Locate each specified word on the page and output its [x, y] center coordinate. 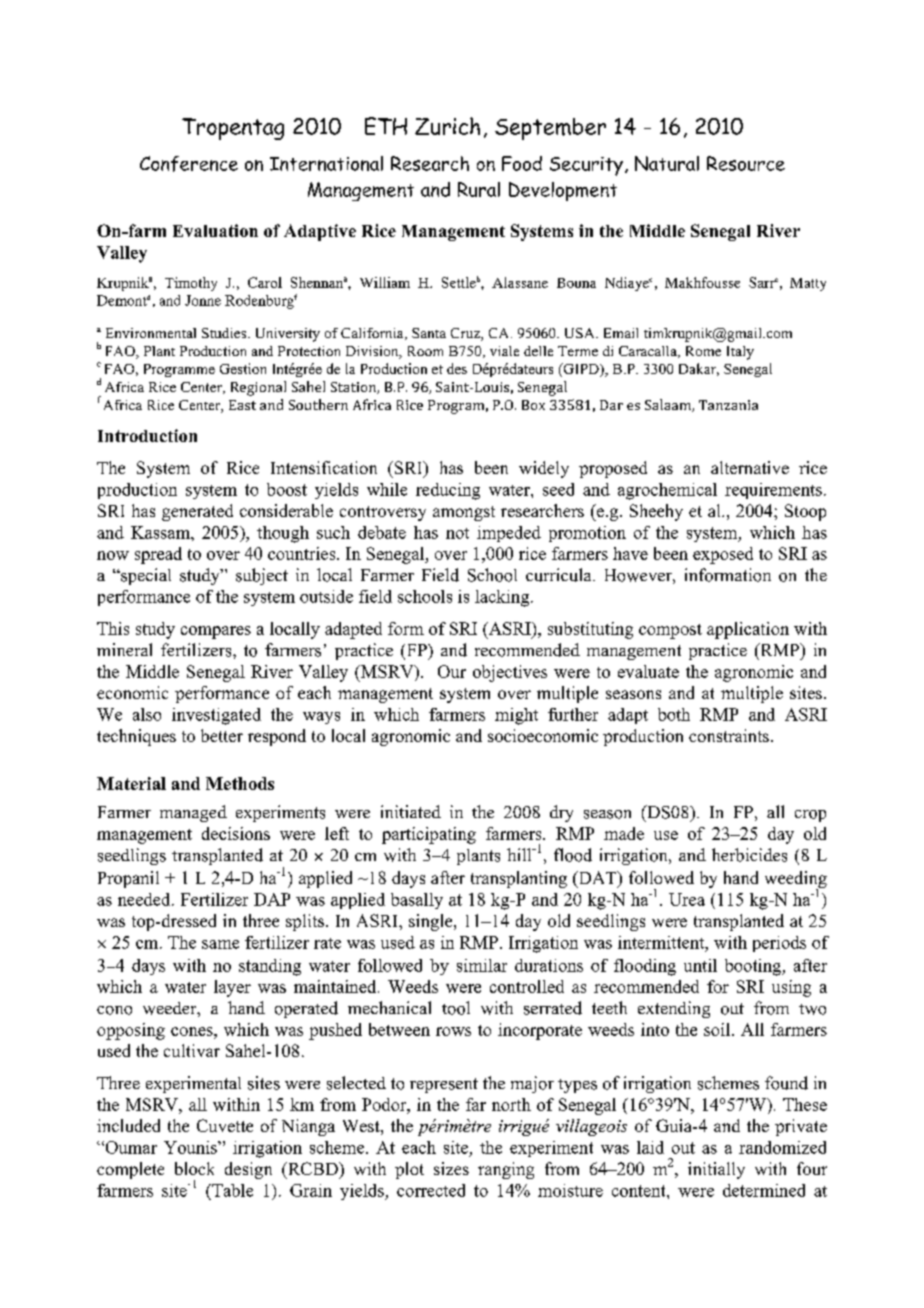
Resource [746, 163]
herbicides [749, 855]
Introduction [147, 435]
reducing [448, 491]
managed [193, 813]
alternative [750, 467]
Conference [189, 164]
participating [429, 835]
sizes [451, 1168]
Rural [479, 189]
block [194, 1168]
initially [716, 1170]
